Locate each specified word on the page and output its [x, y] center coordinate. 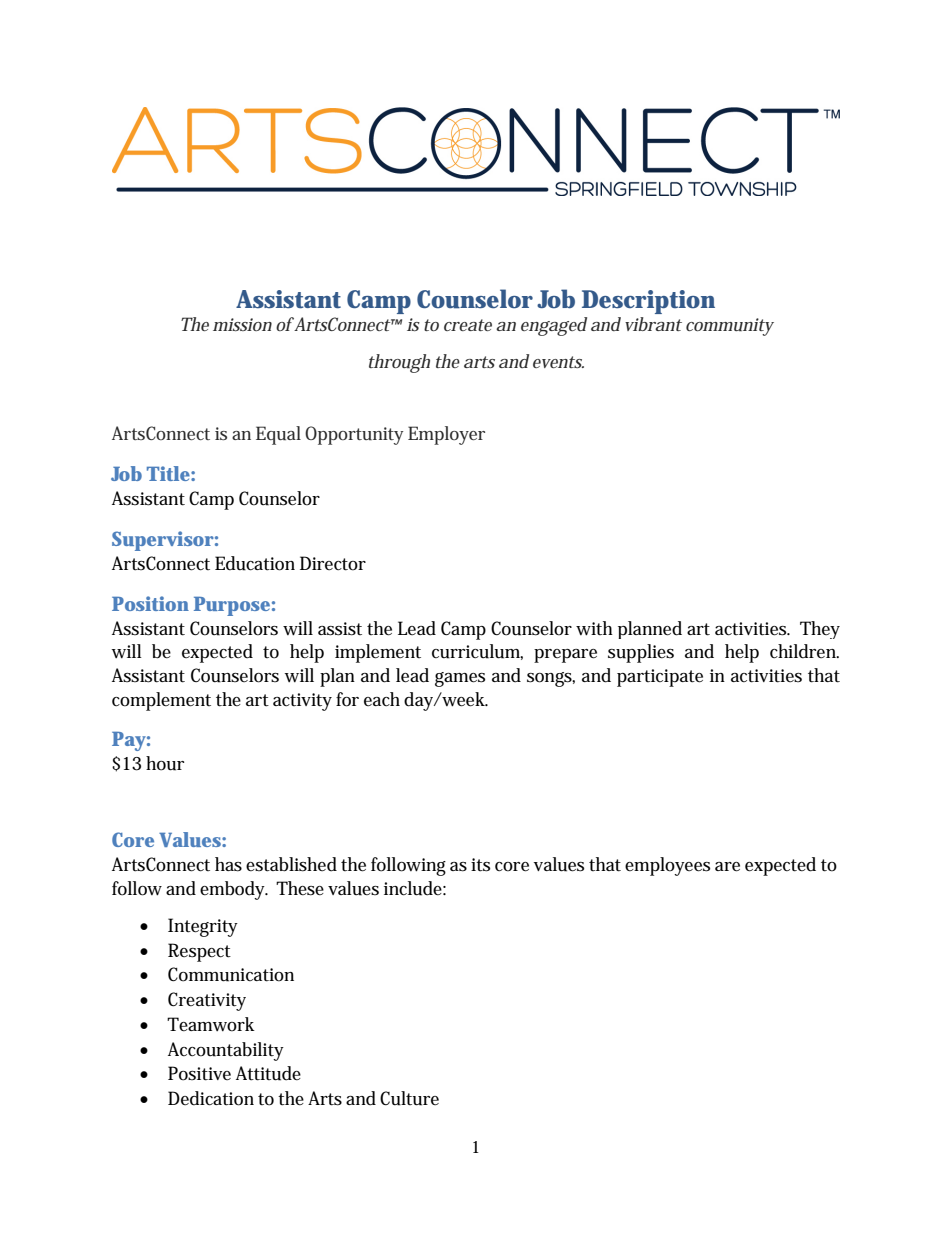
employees [667, 866]
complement [161, 701]
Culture [409, 1098]
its [480, 865]
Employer [446, 435]
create [468, 325]
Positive [199, 1073]
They [820, 630]
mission [242, 324]
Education [255, 563]
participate [660, 678]
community [730, 327]
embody [234, 890]
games [460, 679]
